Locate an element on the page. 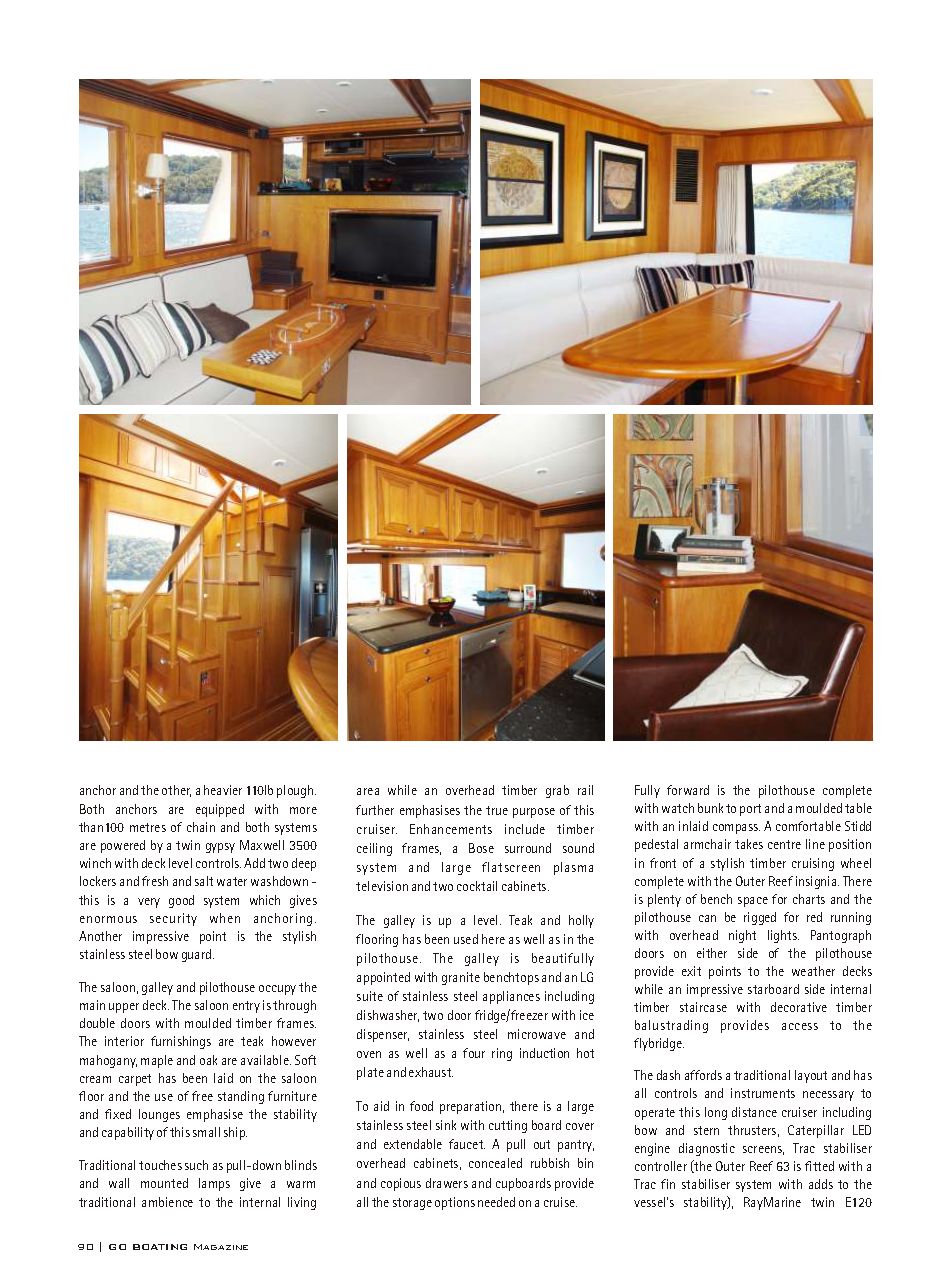 This page has height=1270, width=952. equipped is located at coordinates (220, 810).
